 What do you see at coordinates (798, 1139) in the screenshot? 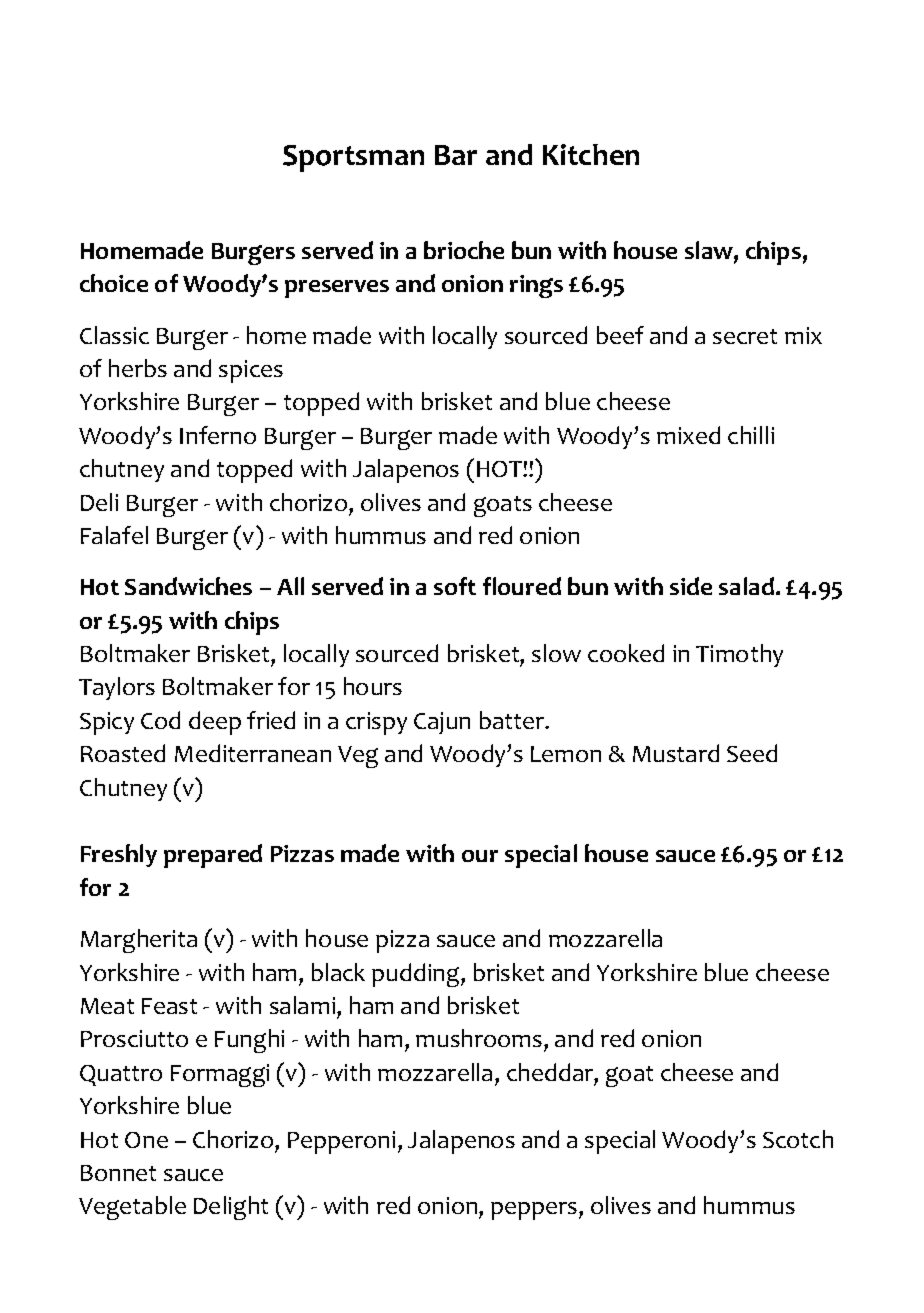
I see `Scotch` at bounding box center [798, 1139].
